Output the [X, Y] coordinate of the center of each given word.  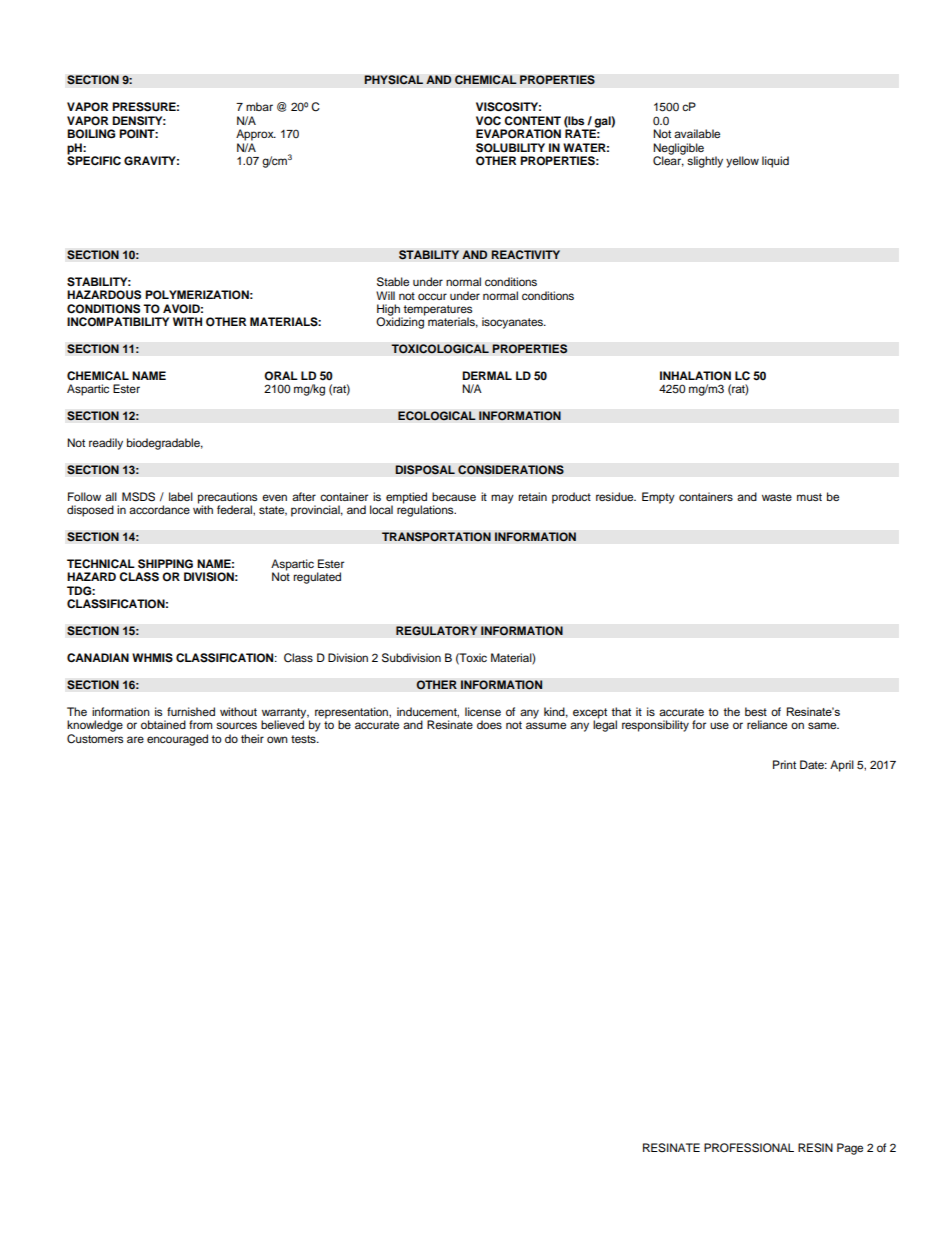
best [756, 711]
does [489, 724]
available [697, 133]
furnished [191, 711]
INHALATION [695, 376]
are [135, 739]
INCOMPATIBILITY [118, 322]
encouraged [177, 740]
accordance [159, 509]
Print [784, 764]
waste [777, 497]
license [483, 711]
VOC [488, 121]
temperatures [437, 311]
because [454, 496]
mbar [259, 106]
